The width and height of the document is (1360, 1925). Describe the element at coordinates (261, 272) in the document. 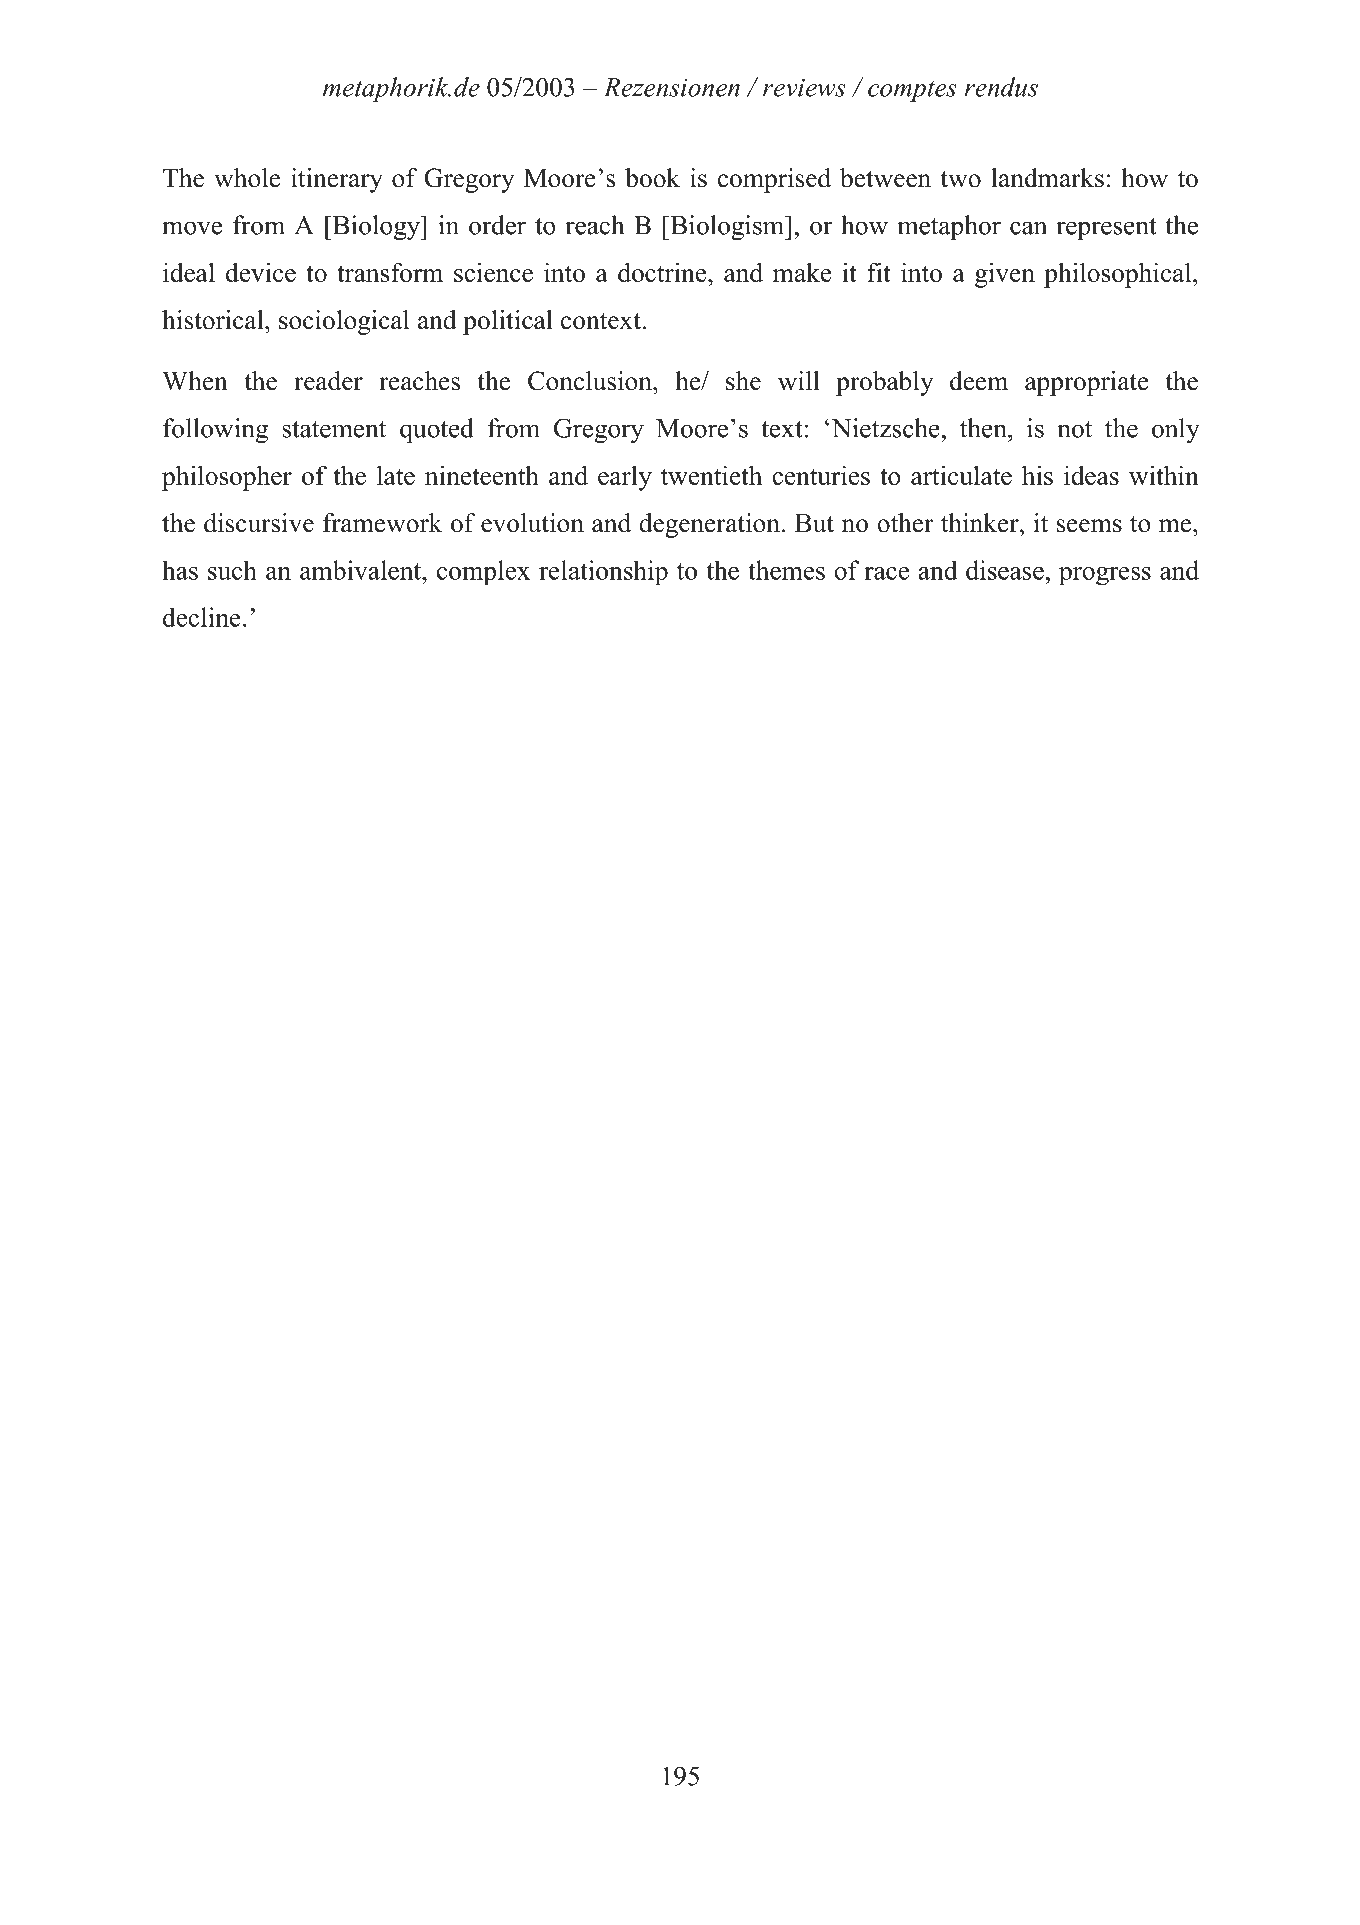

I see `device` at that location.
